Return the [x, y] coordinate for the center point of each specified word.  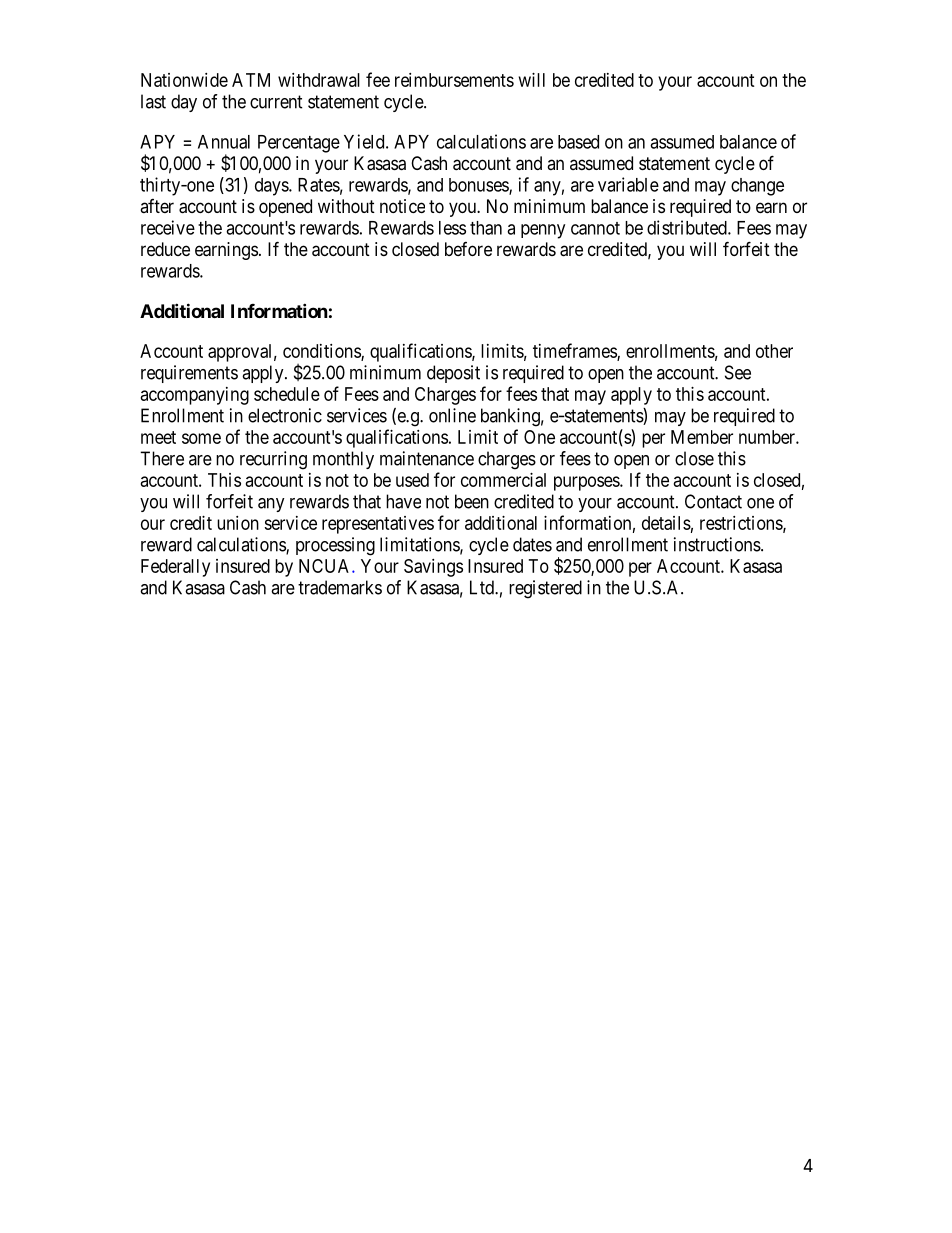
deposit [453, 374]
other [774, 351]
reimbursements [454, 80]
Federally [175, 568]
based [578, 142]
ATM [251, 80]
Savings [433, 568]
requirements [189, 374]
